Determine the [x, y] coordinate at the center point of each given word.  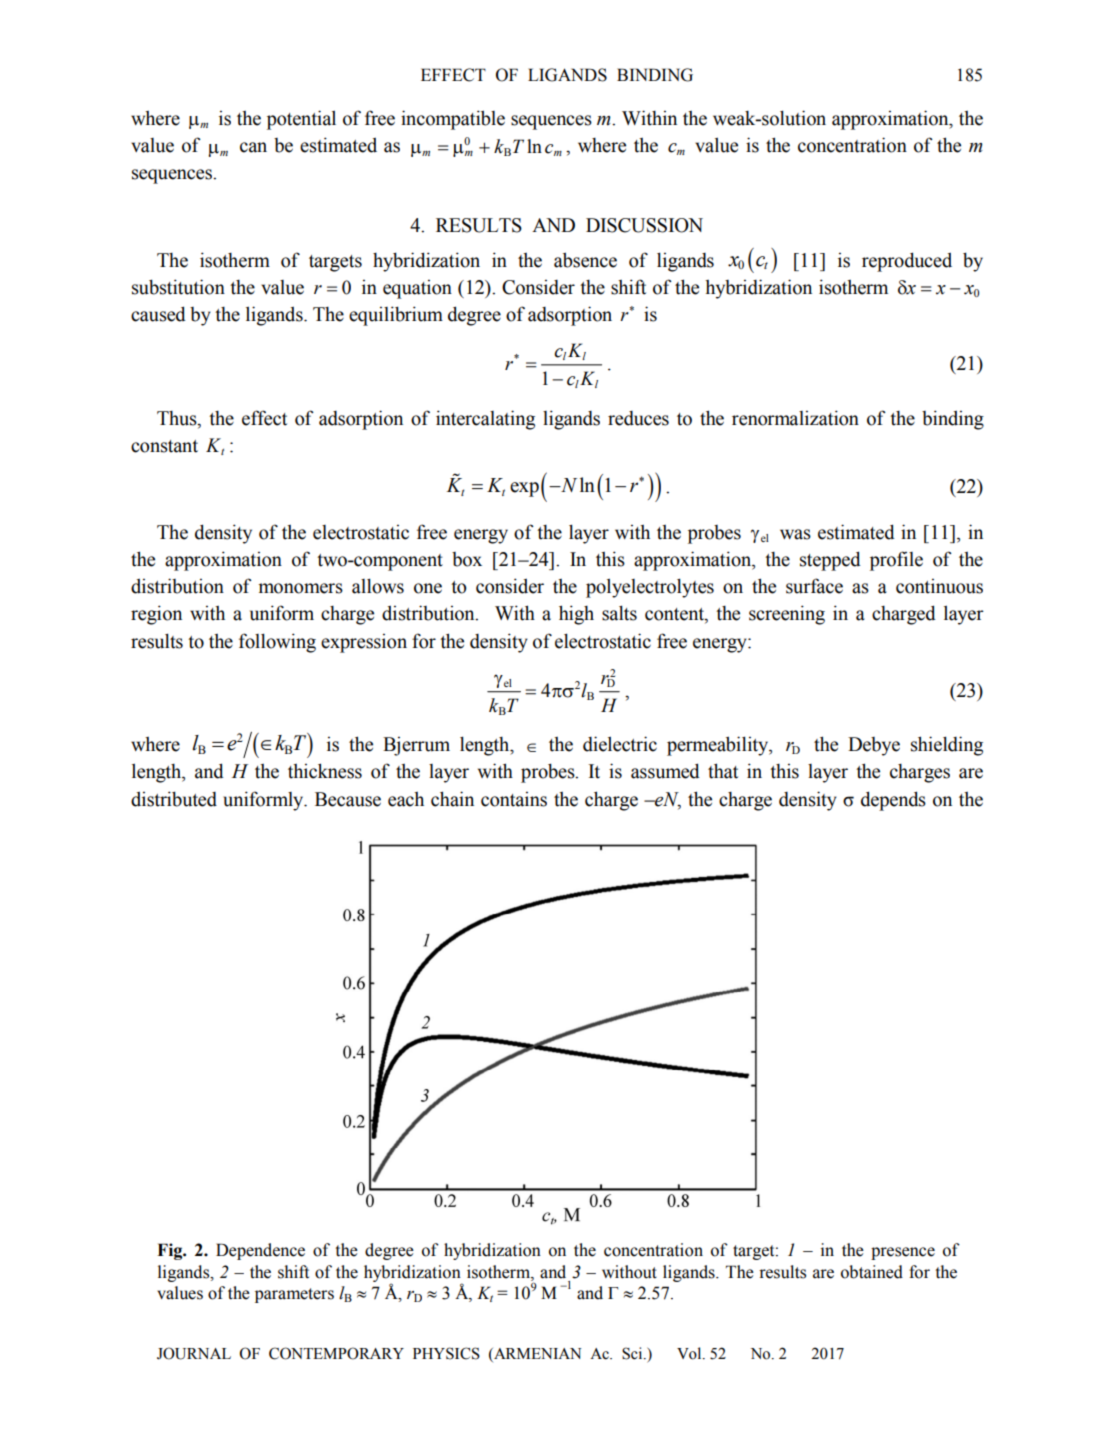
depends [893, 801]
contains [514, 799]
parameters [294, 1295]
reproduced [907, 262]
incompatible [453, 120]
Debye [874, 746]
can [253, 147]
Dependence [260, 1251]
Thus [178, 418]
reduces [638, 418]
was [795, 534]
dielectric [620, 744]
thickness [325, 771]
